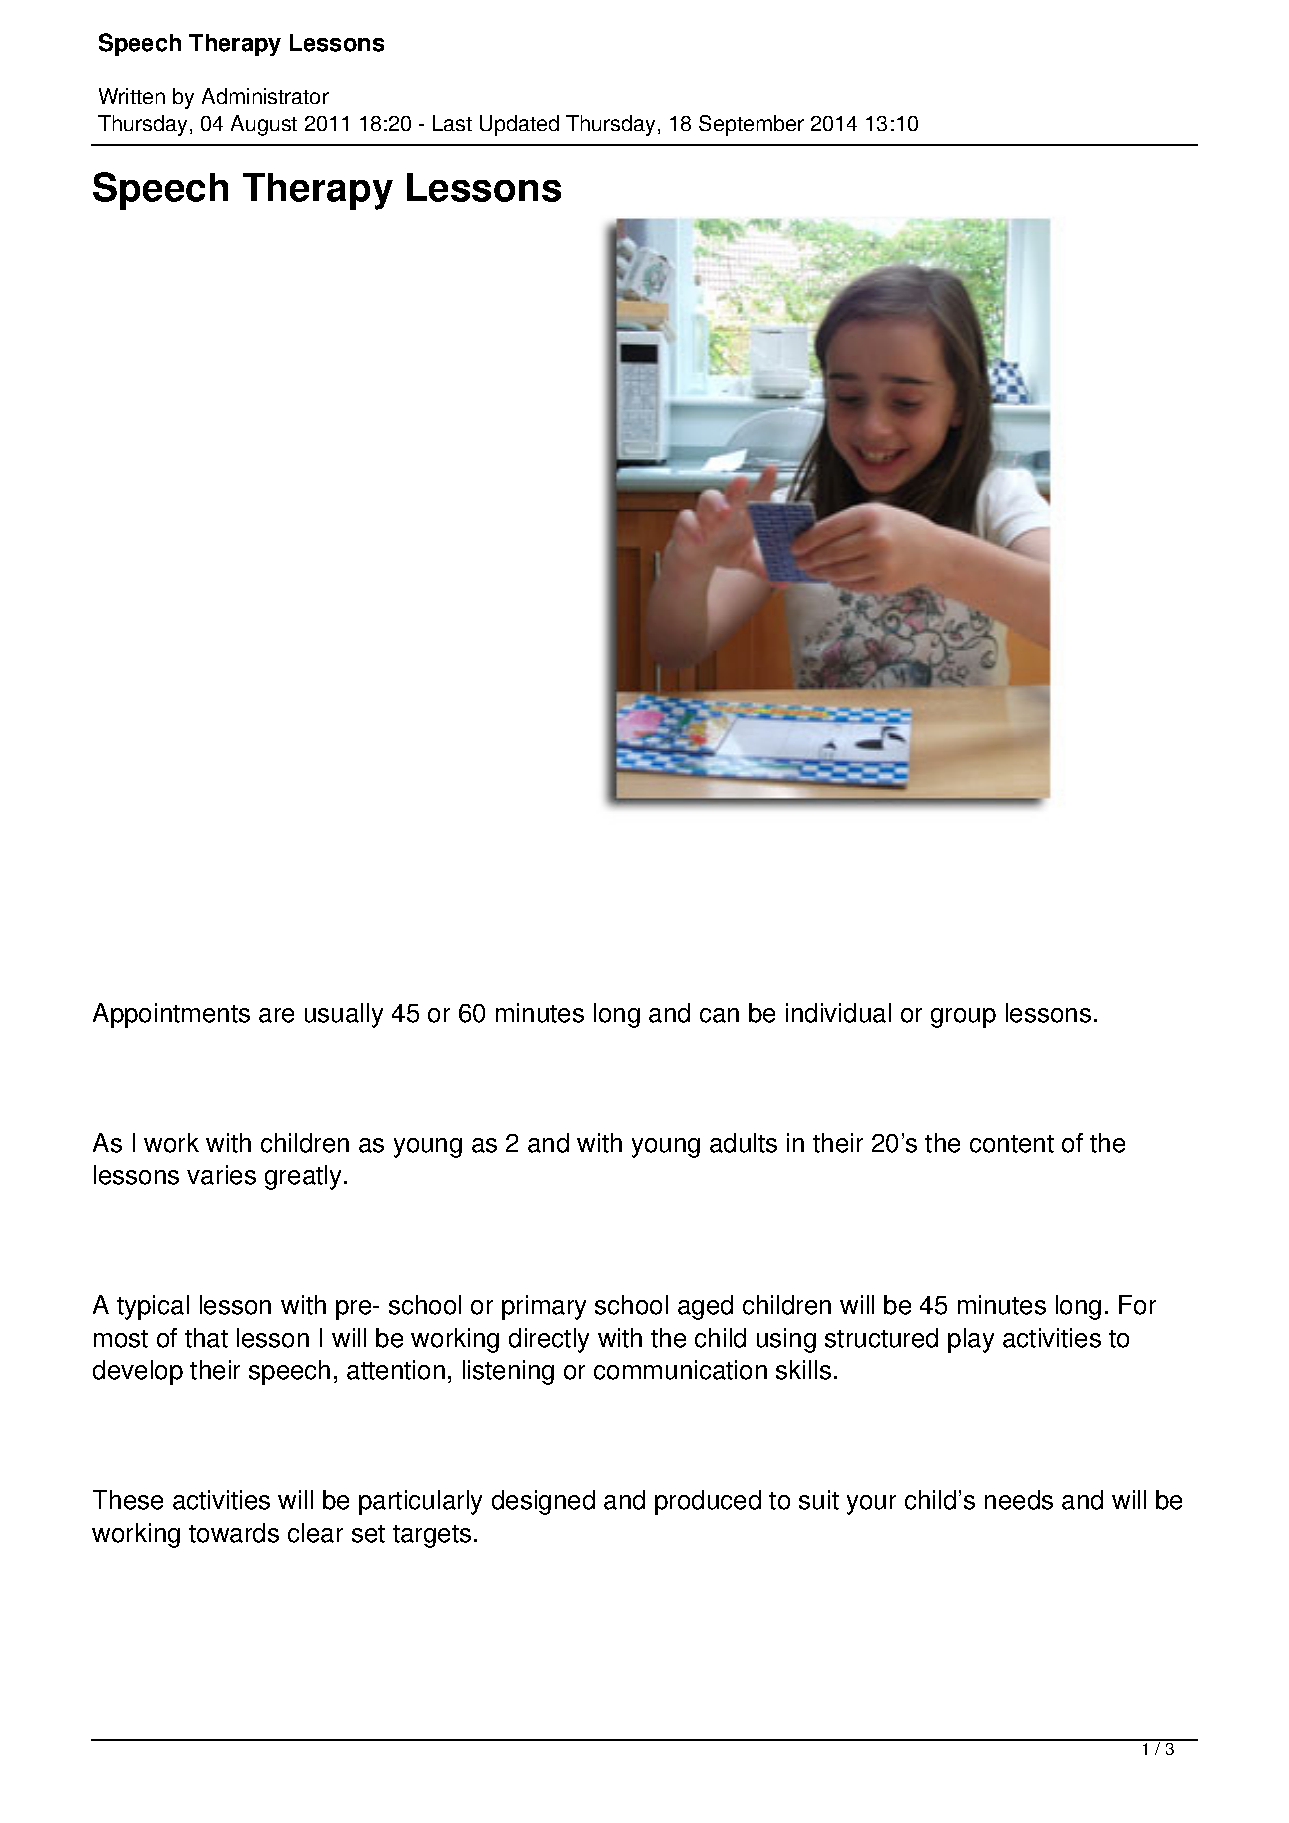 This screenshot has height=1823, width=1289. Describe the element at coordinates (1012, 1144) in the screenshot. I see `content` at that location.
